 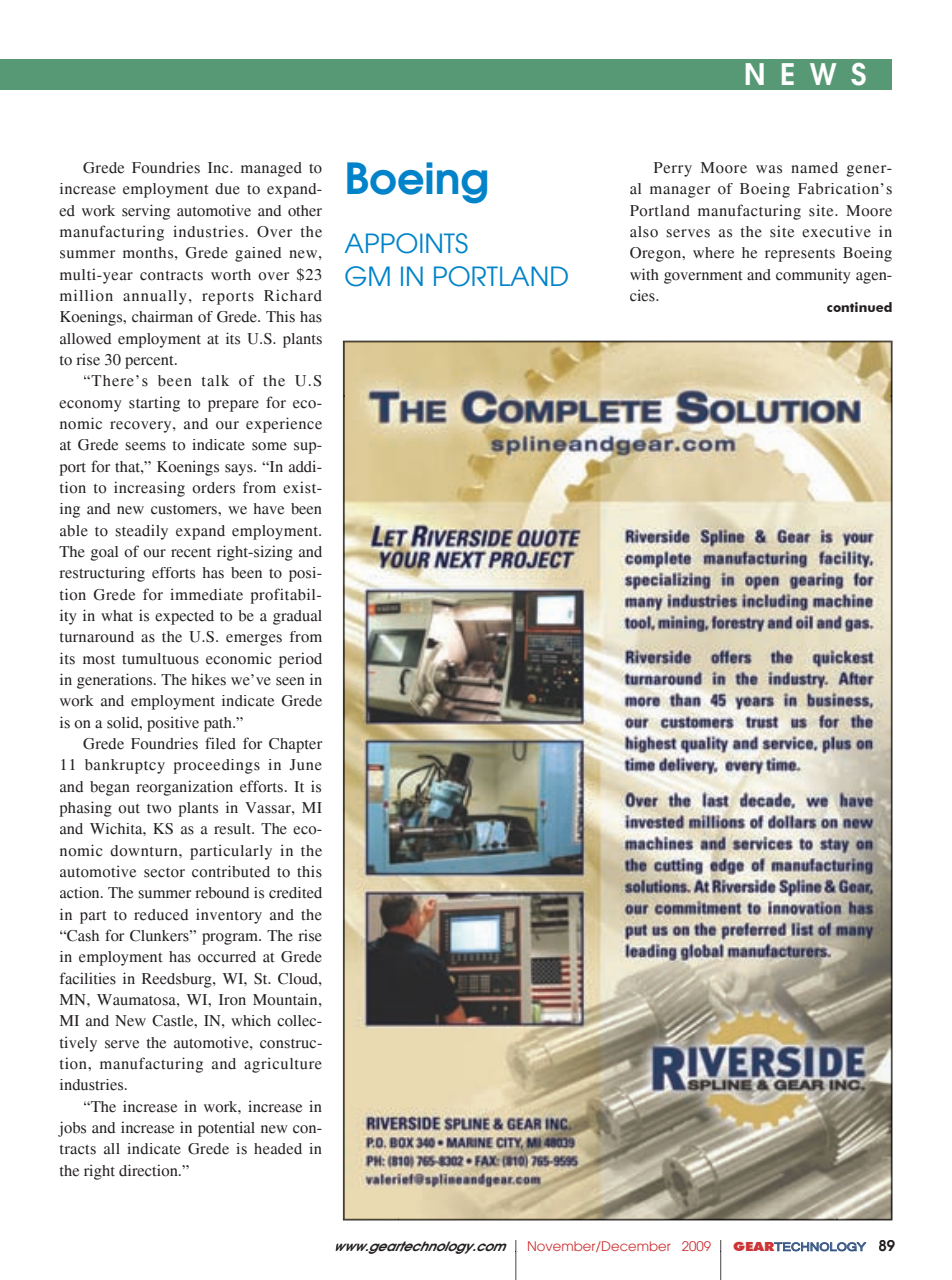 I want to click on serving, so click(x=146, y=212).
